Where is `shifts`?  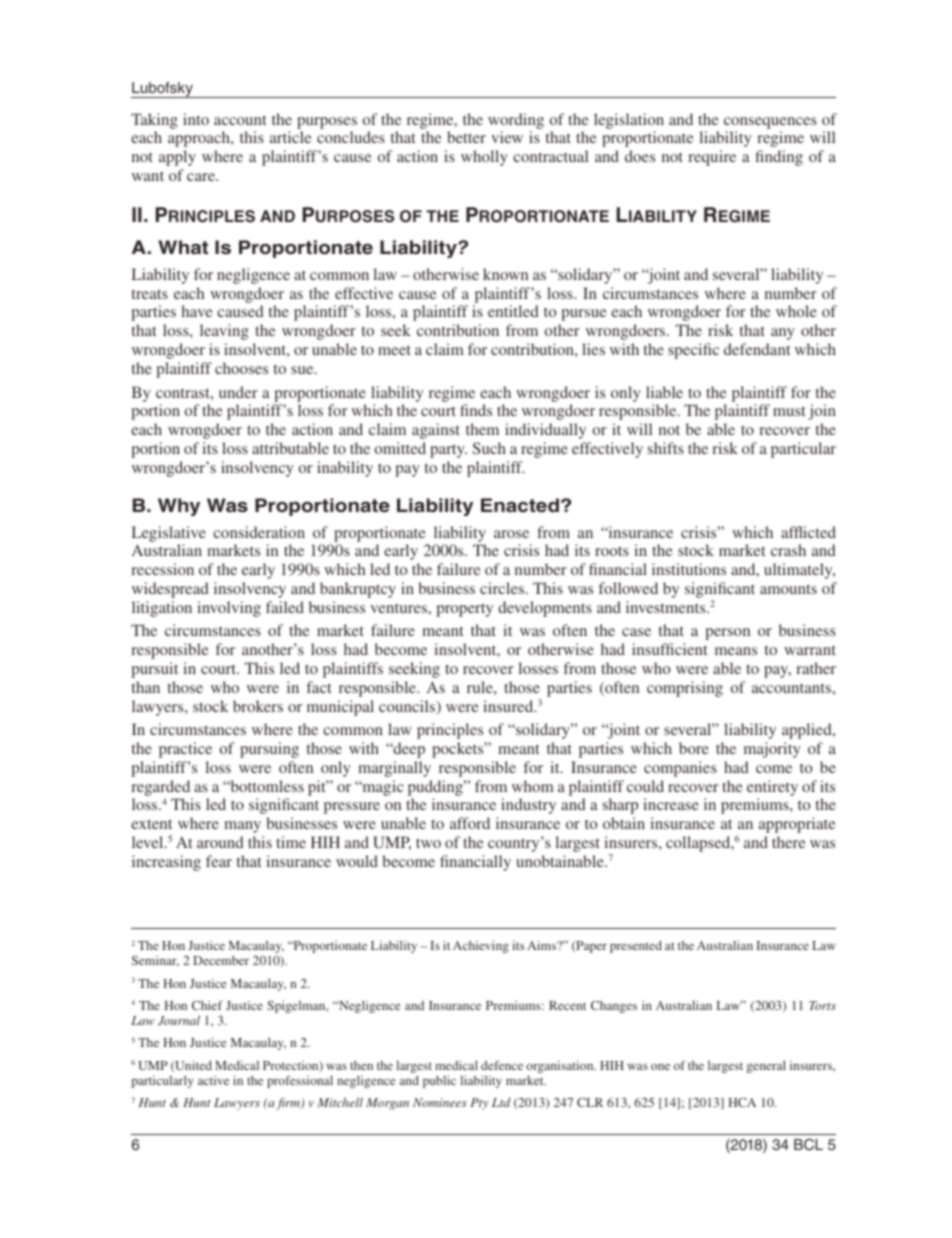
shifts is located at coordinates (666, 448).
